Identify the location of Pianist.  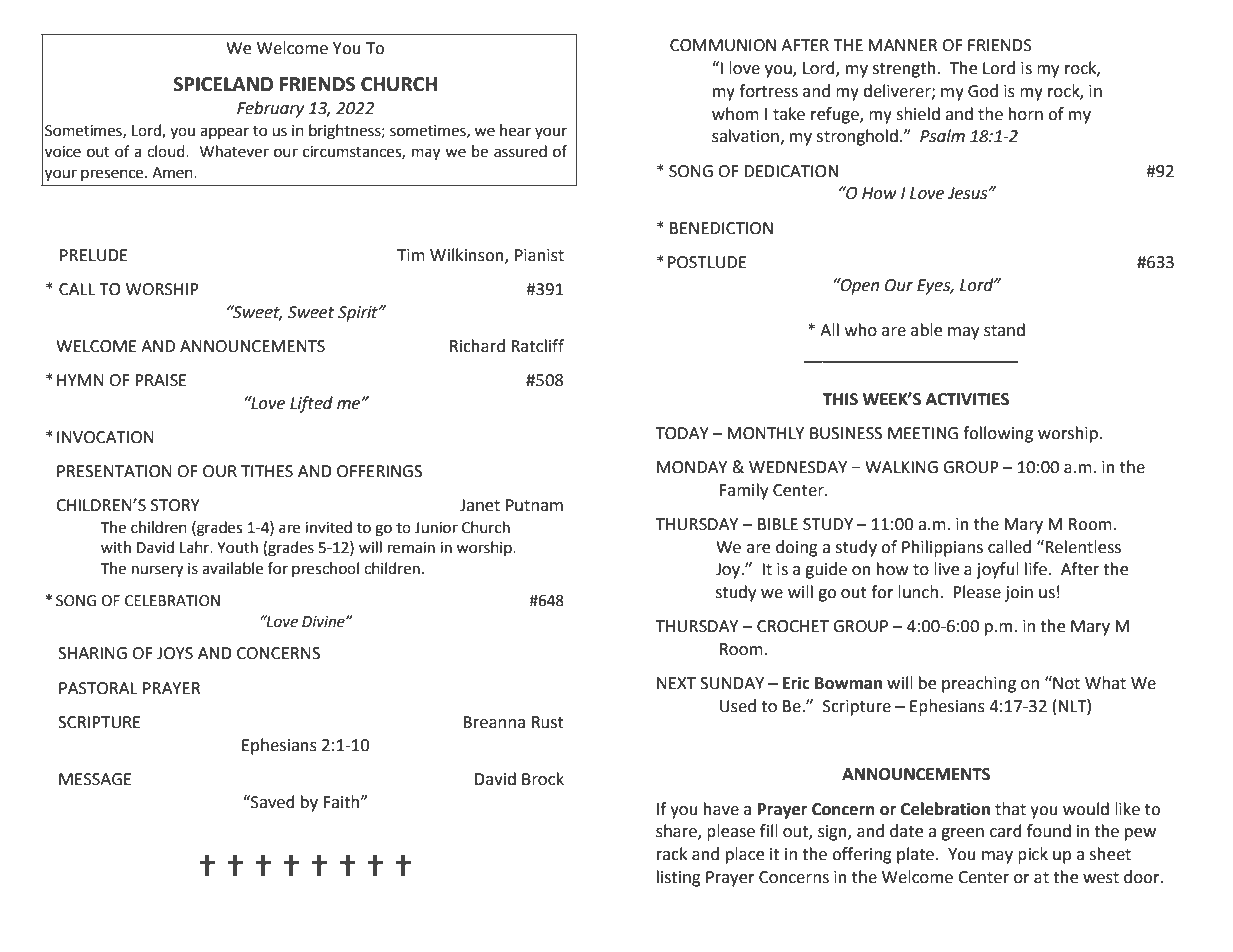
(539, 255).
